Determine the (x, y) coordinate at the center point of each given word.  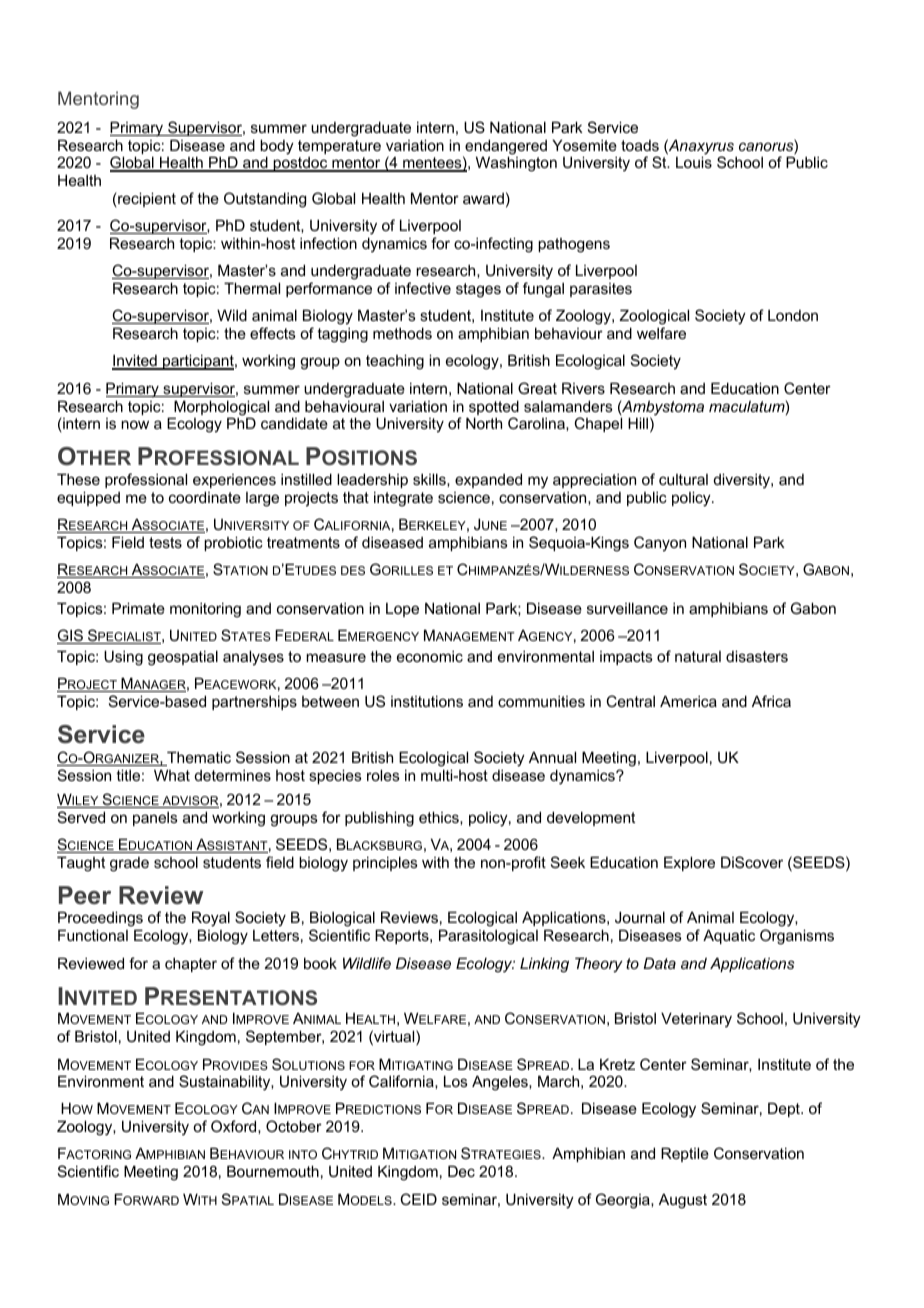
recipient (146, 199)
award (483, 198)
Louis (694, 162)
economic (430, 656)
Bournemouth (273, 1171)
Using (123, 658)
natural (698, 656)
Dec (461, 1171)
